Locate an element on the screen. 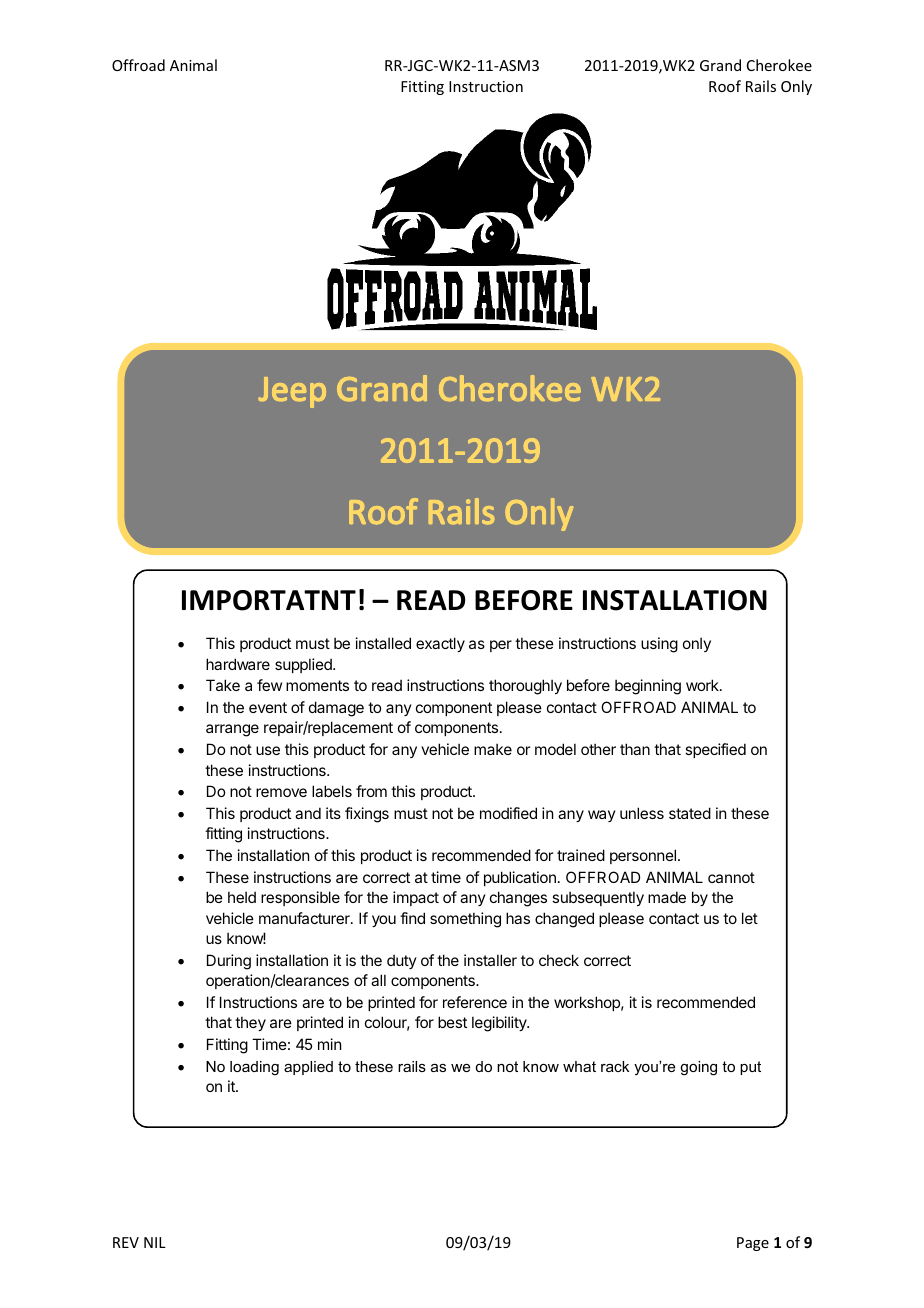  what is located at coordinates (579, 1066).
